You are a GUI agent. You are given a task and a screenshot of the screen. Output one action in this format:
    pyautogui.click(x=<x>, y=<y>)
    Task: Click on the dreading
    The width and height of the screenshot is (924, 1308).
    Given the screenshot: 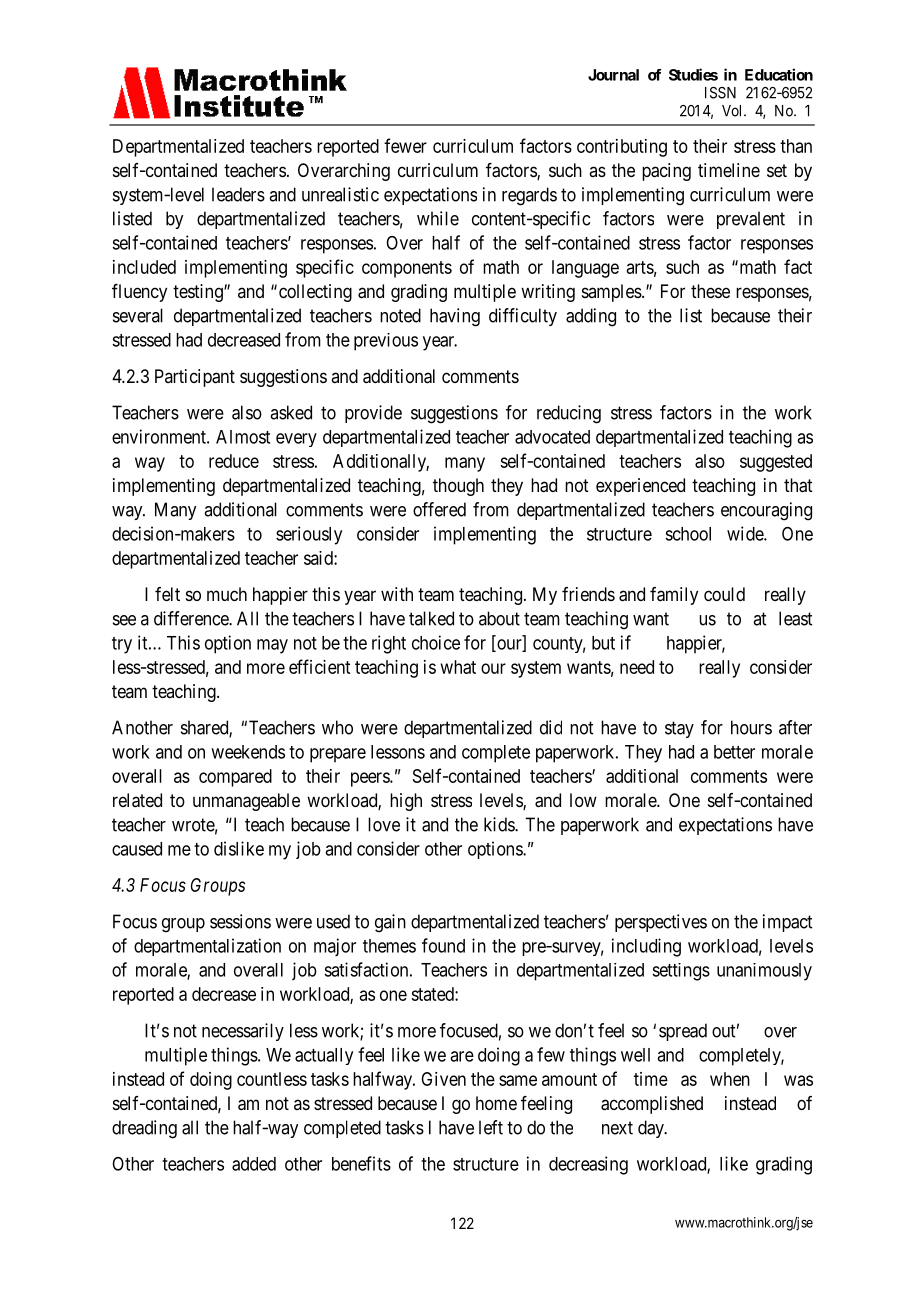 What is the action you would take?
    pyautogui.click(x=144, y=1129)
